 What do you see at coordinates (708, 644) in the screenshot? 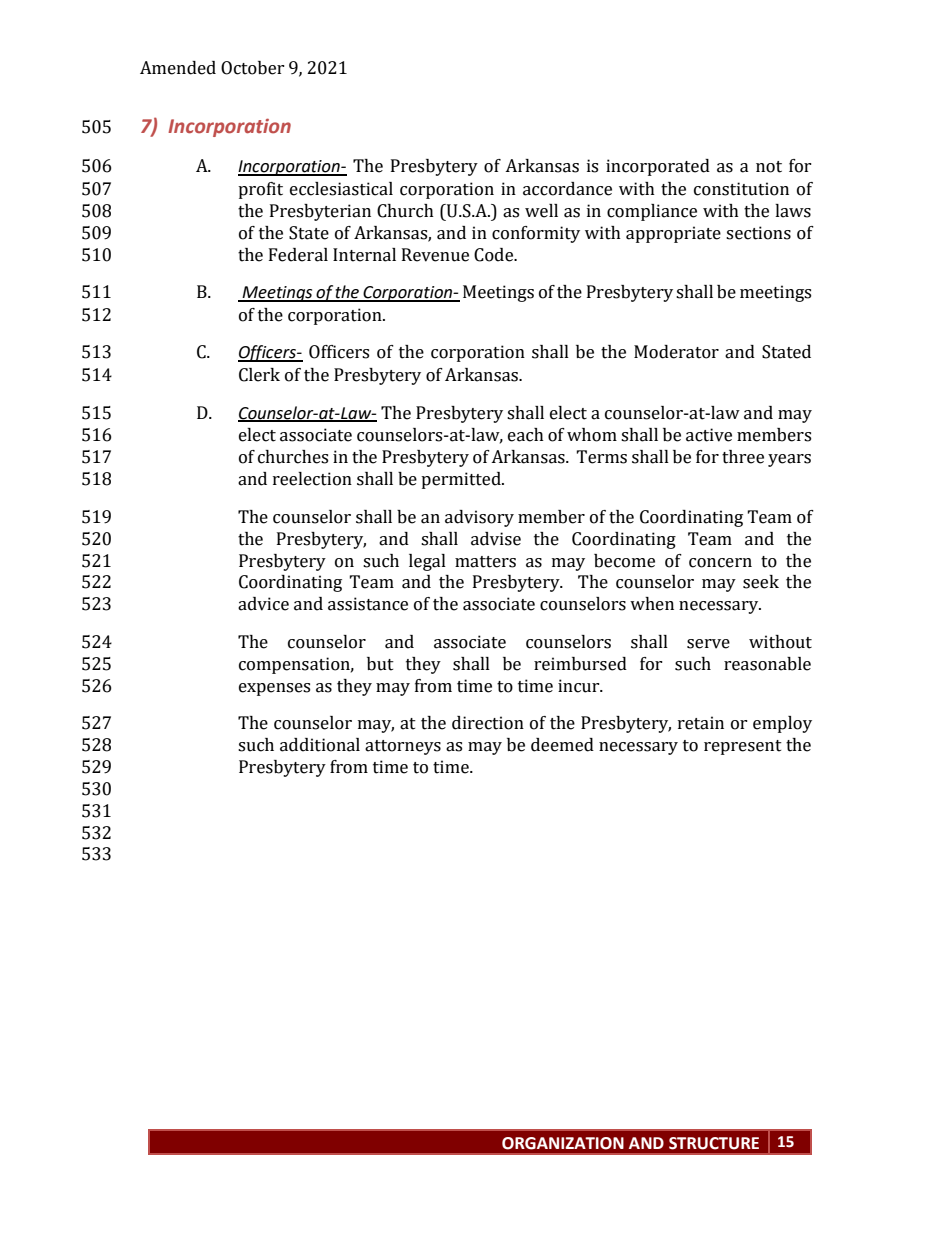
I see `serve` at bounding box center [708, 644].
